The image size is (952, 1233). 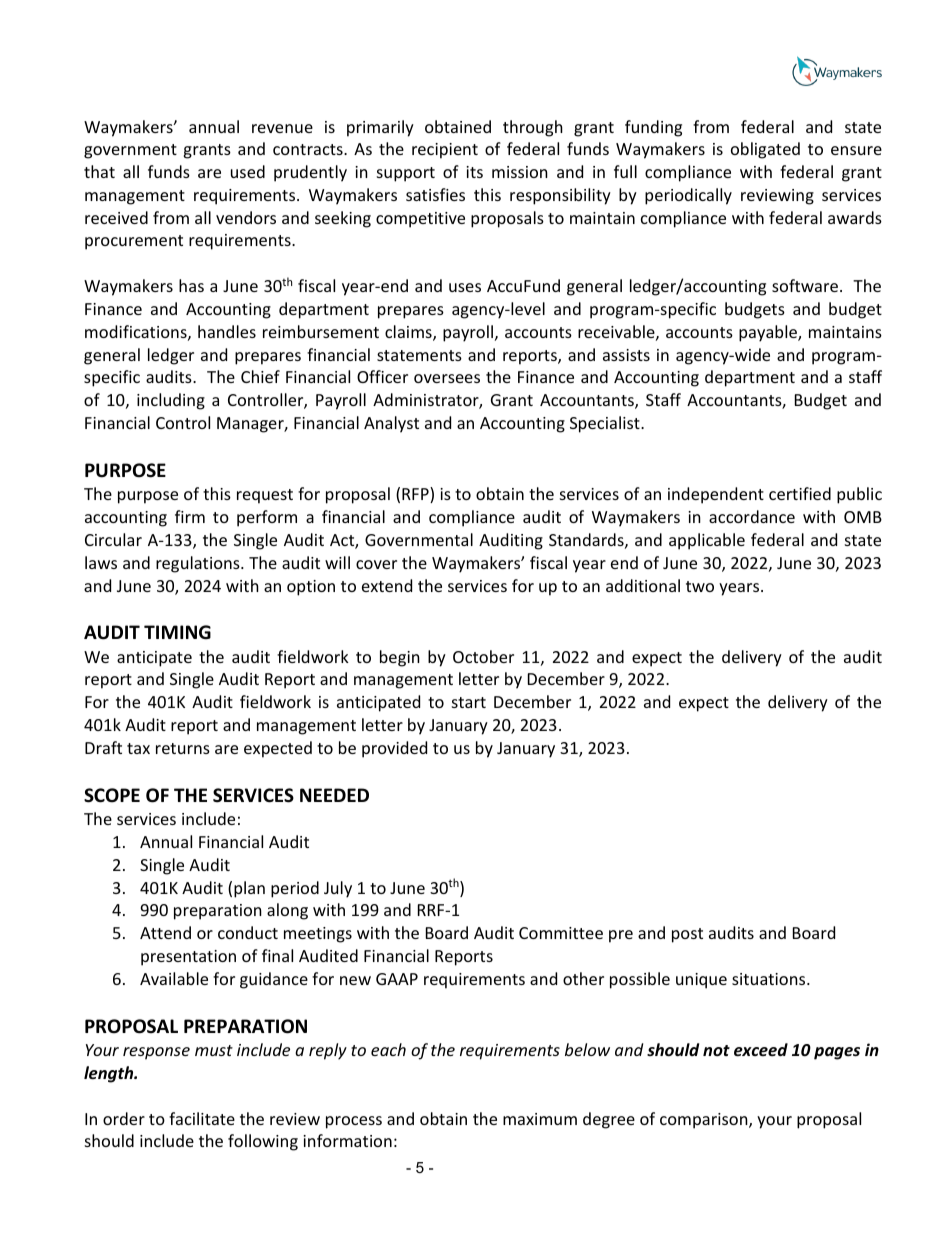 What do you see at coordinates (445, 151) in the screenshot?
I see `recipient` at bounding box center [445, 151].
